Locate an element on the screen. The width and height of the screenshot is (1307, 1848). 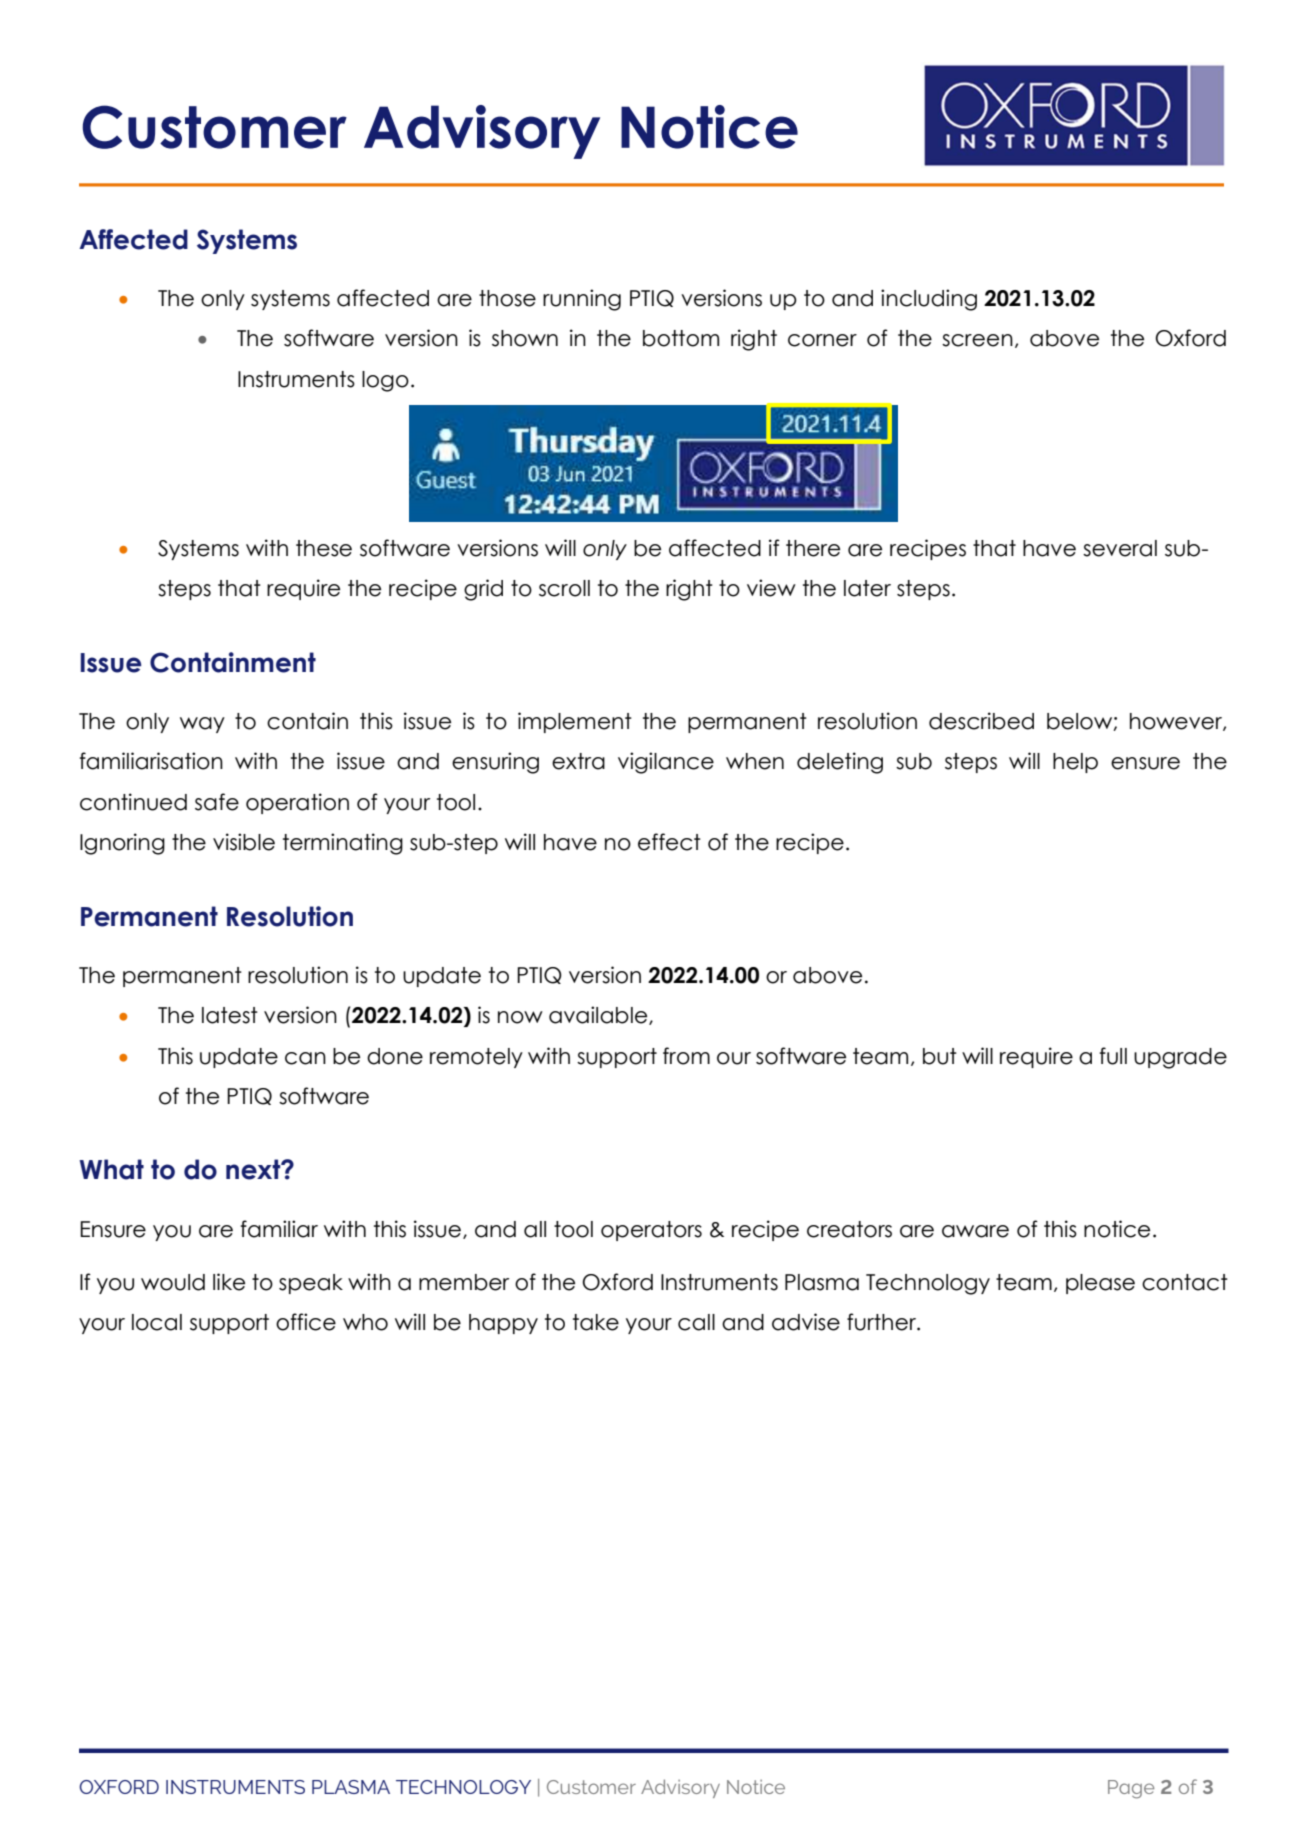
from is located at coordinates (686, 1056).
